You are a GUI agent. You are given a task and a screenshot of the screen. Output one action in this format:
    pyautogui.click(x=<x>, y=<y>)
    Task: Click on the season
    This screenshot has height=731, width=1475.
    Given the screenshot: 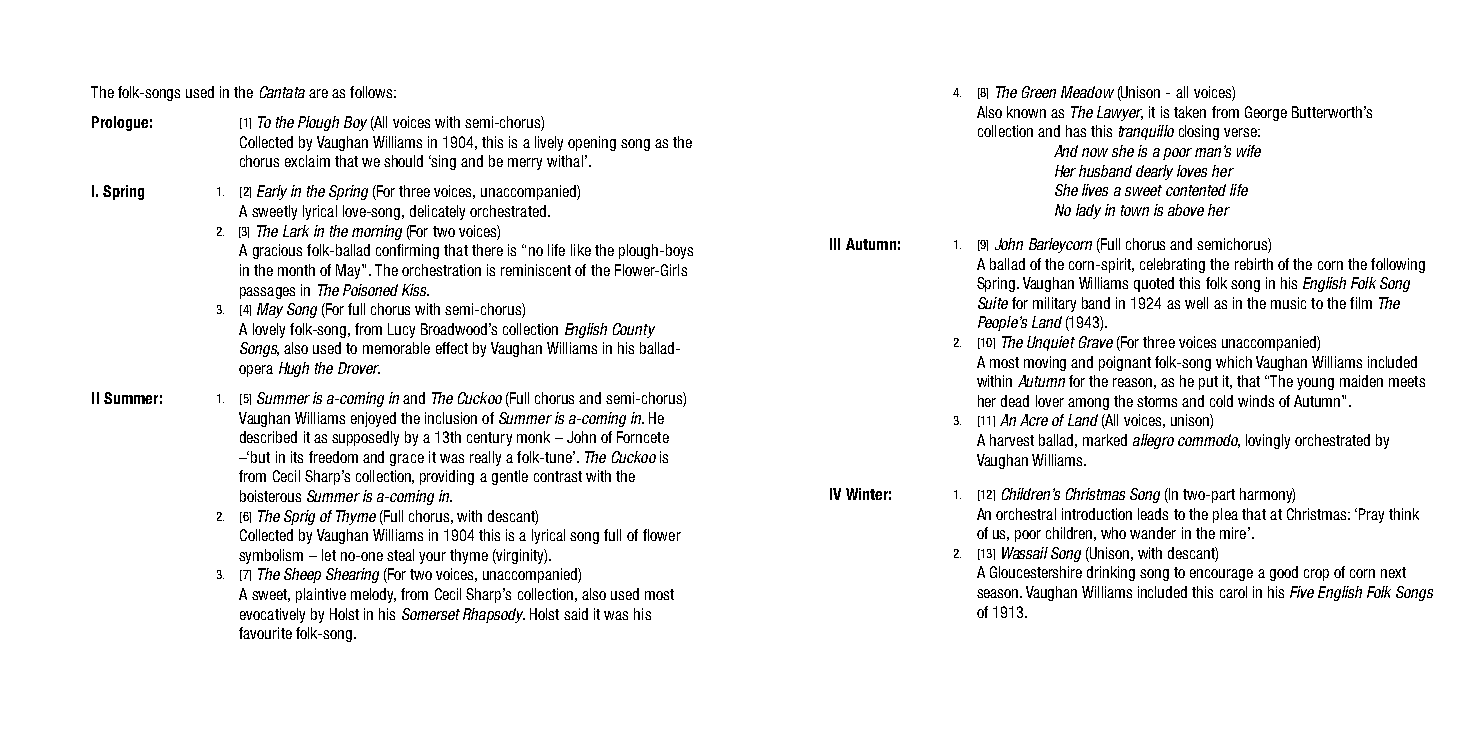 What is the action you would take?
    pyautogui.click(x=999, y=593)
